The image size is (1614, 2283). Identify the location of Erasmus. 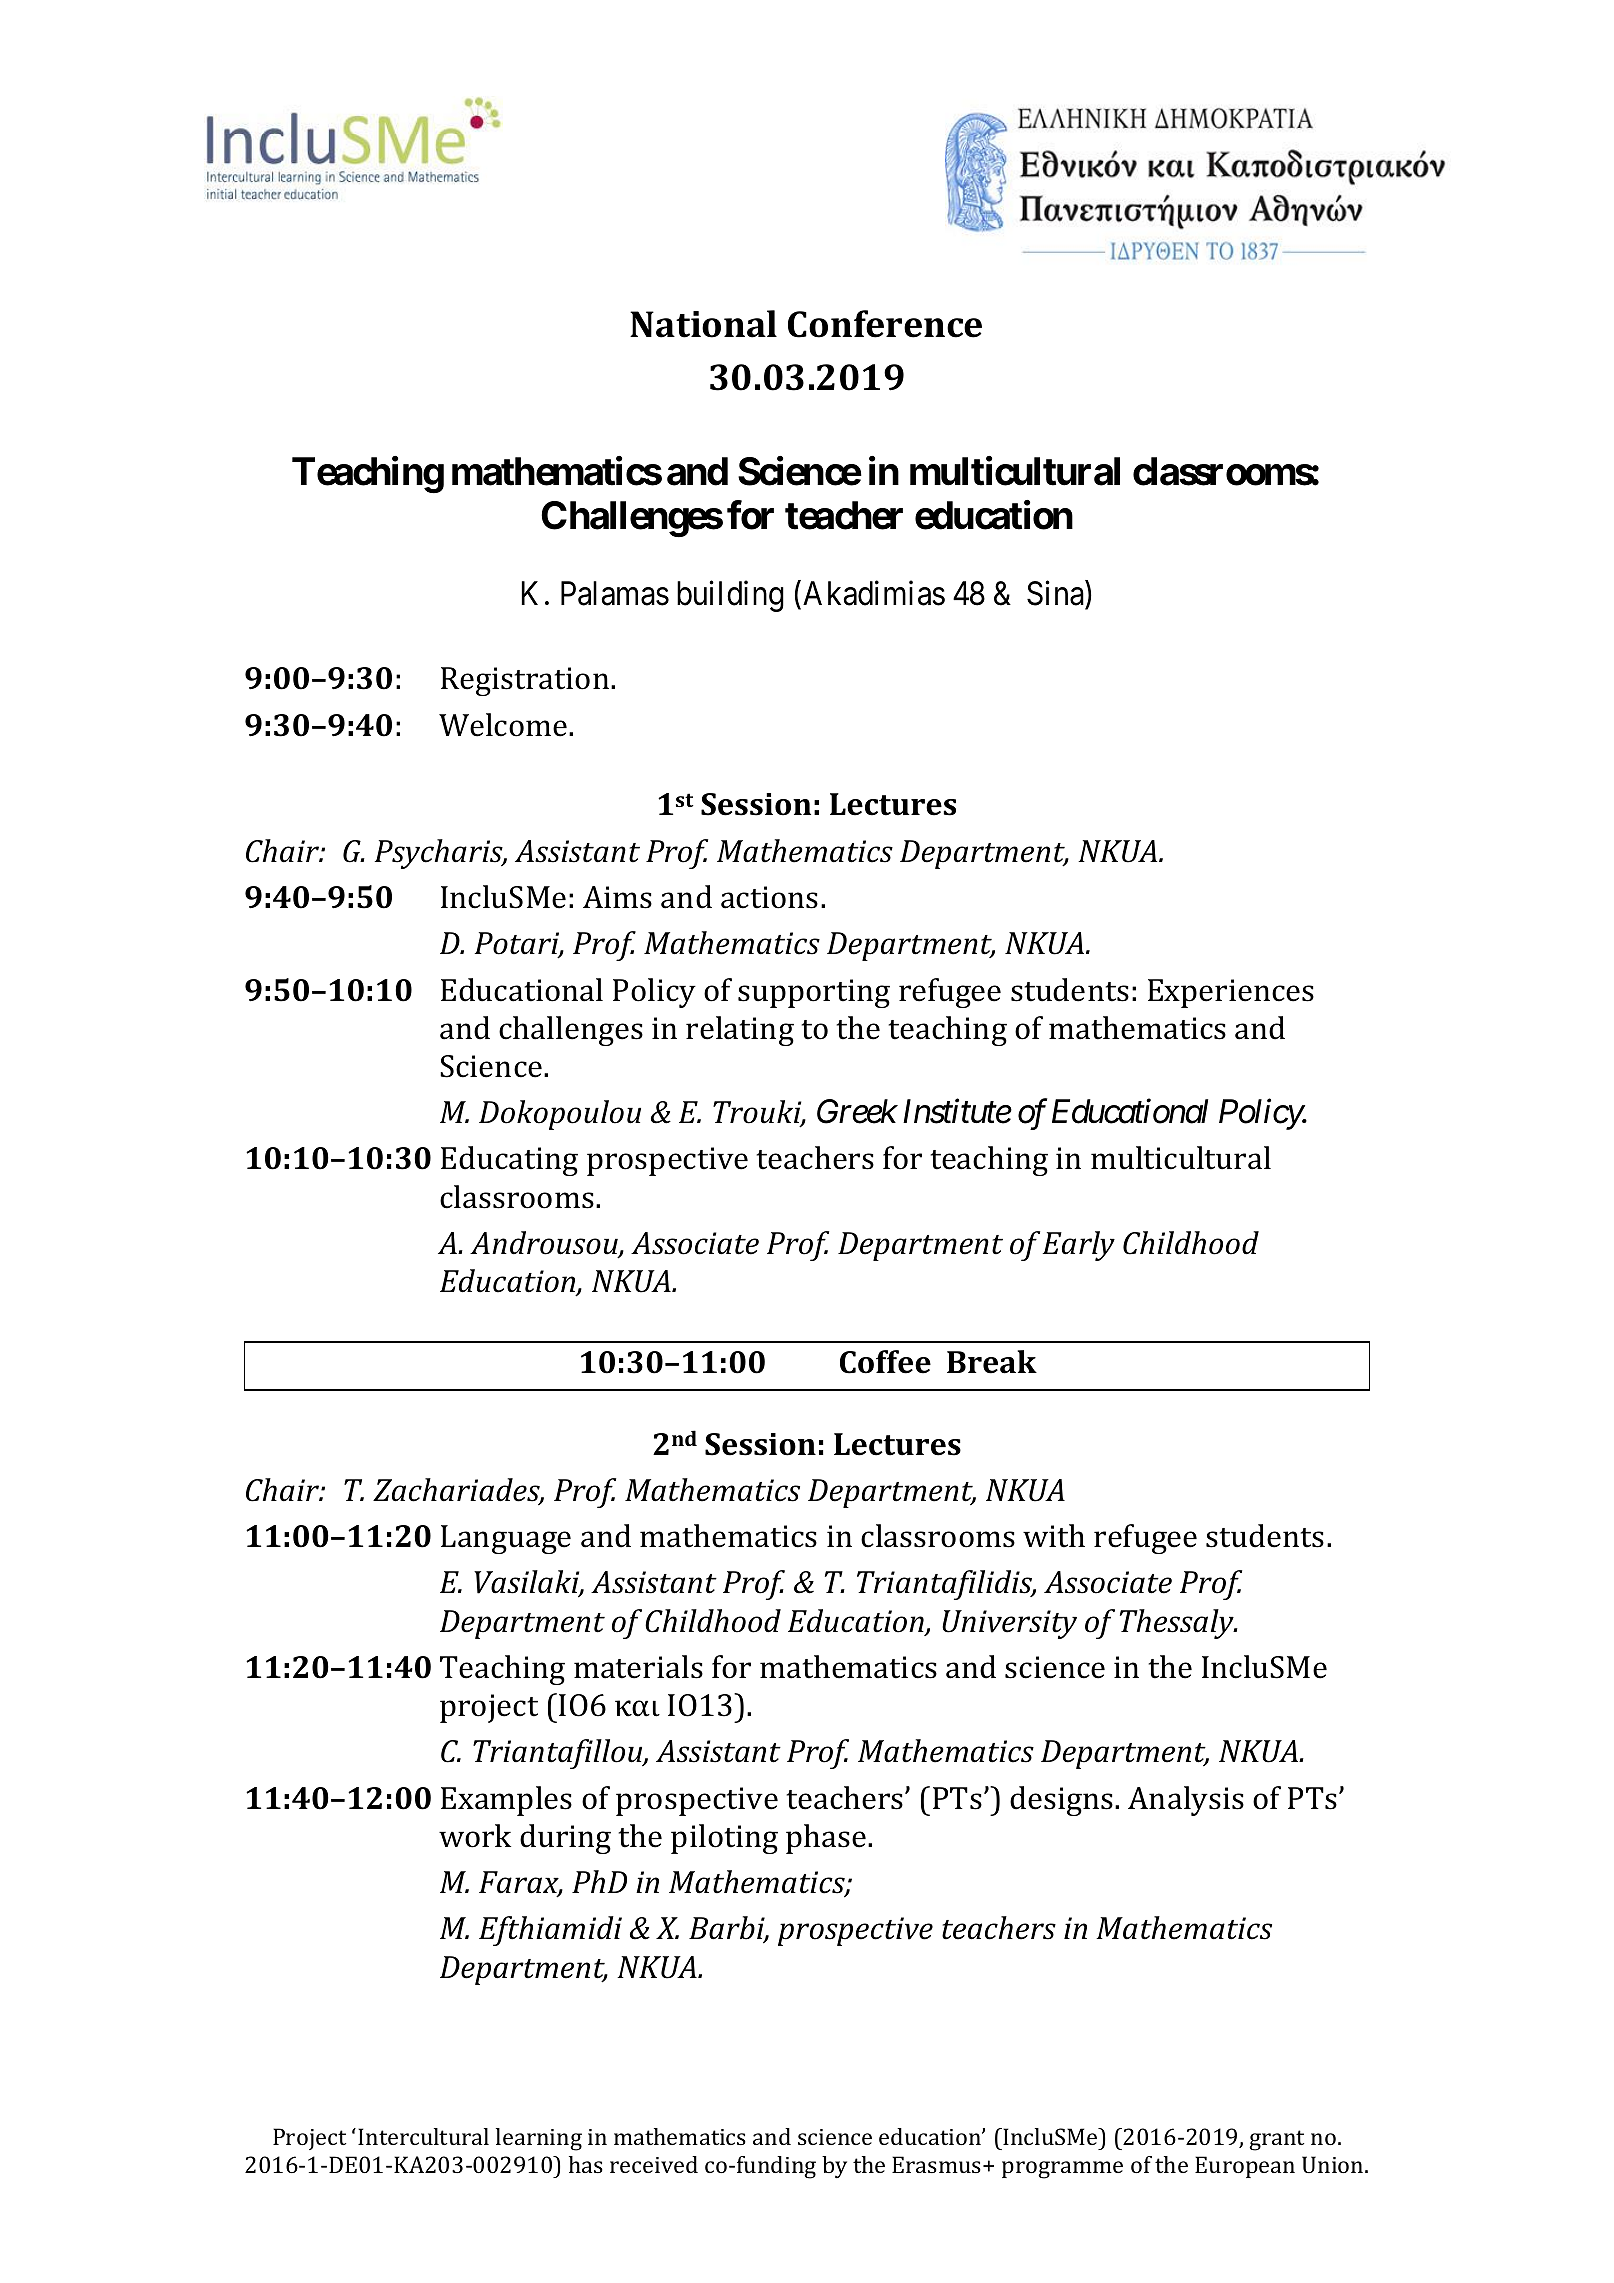
(938, 2164).
